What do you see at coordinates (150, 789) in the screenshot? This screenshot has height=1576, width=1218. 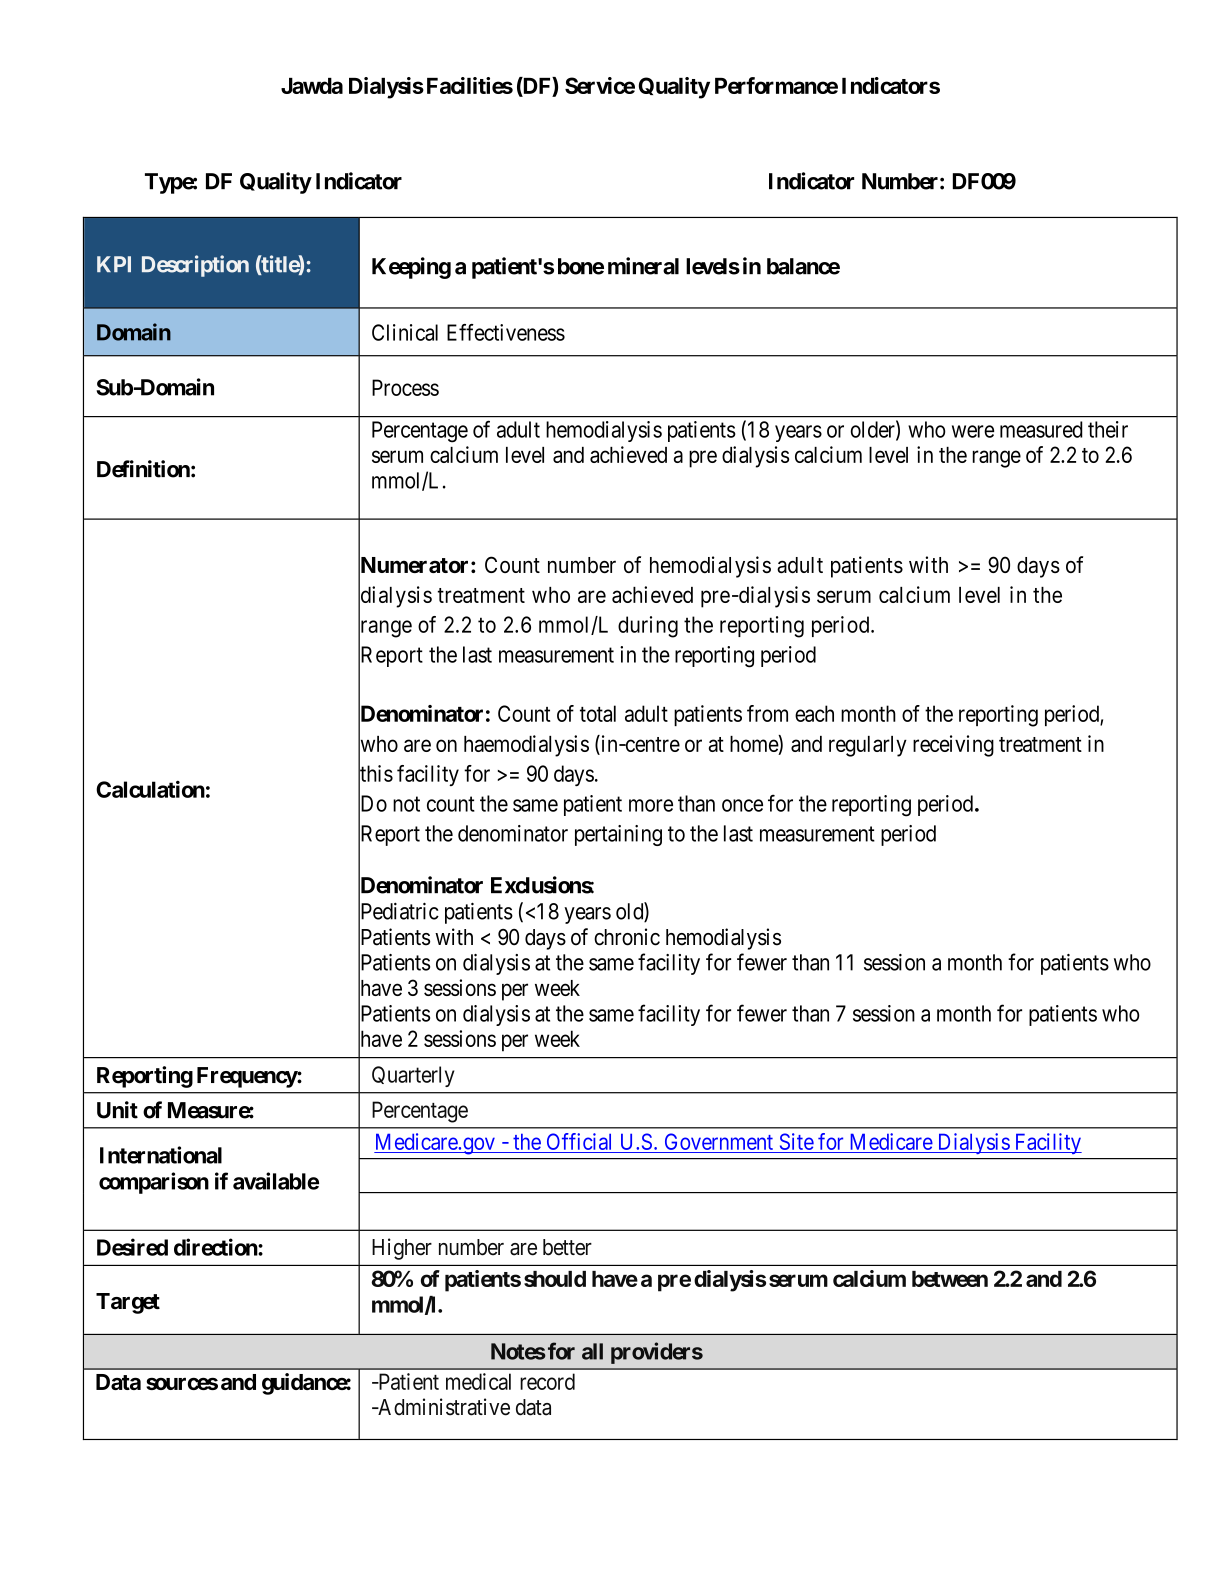 I see `Calculation` at bounding box center [150, 789].
